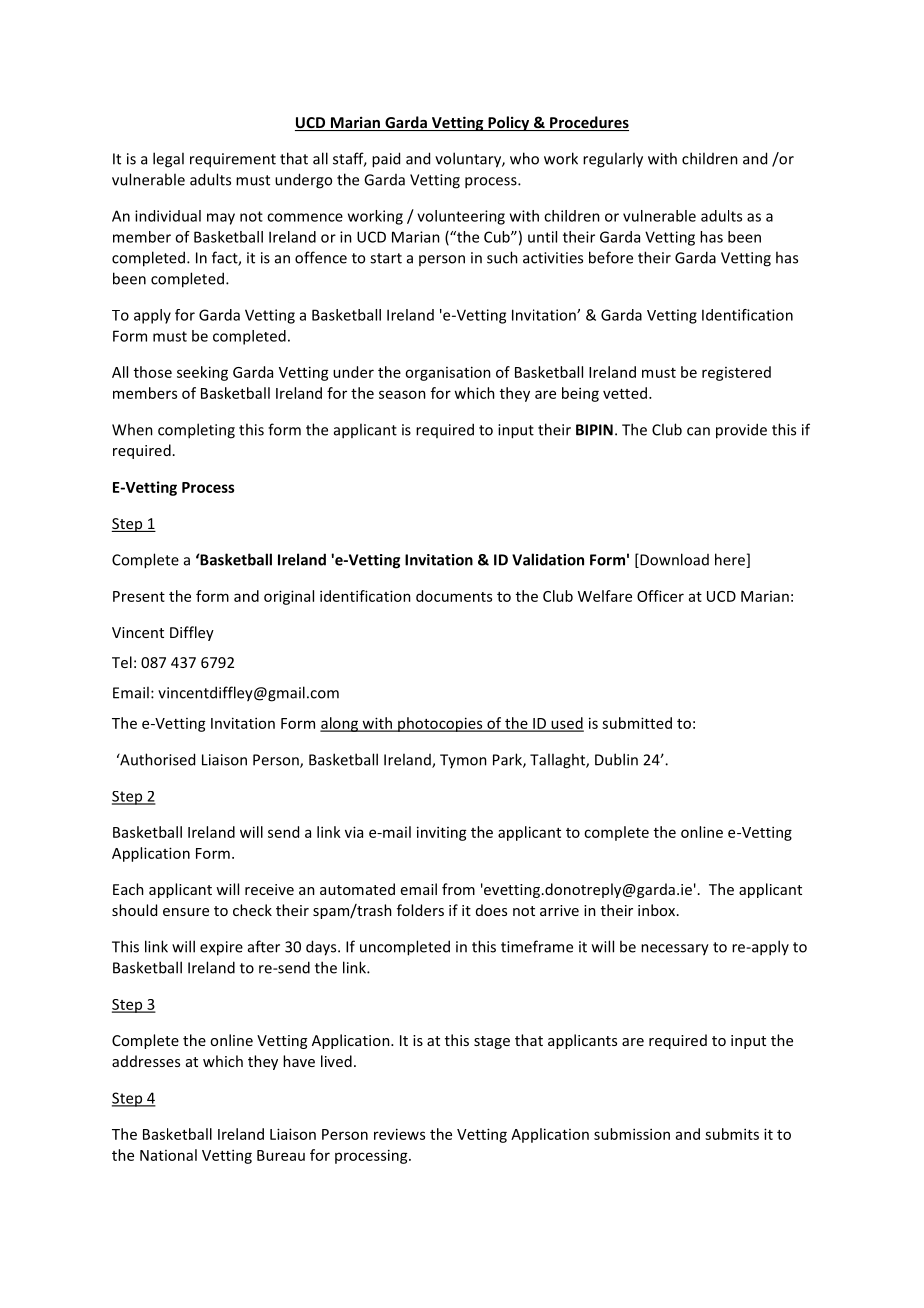 The image size is (924, 1308). Describe the element at coordinates (616, 759) in the screenshot. I see `Dublin` at that location.
